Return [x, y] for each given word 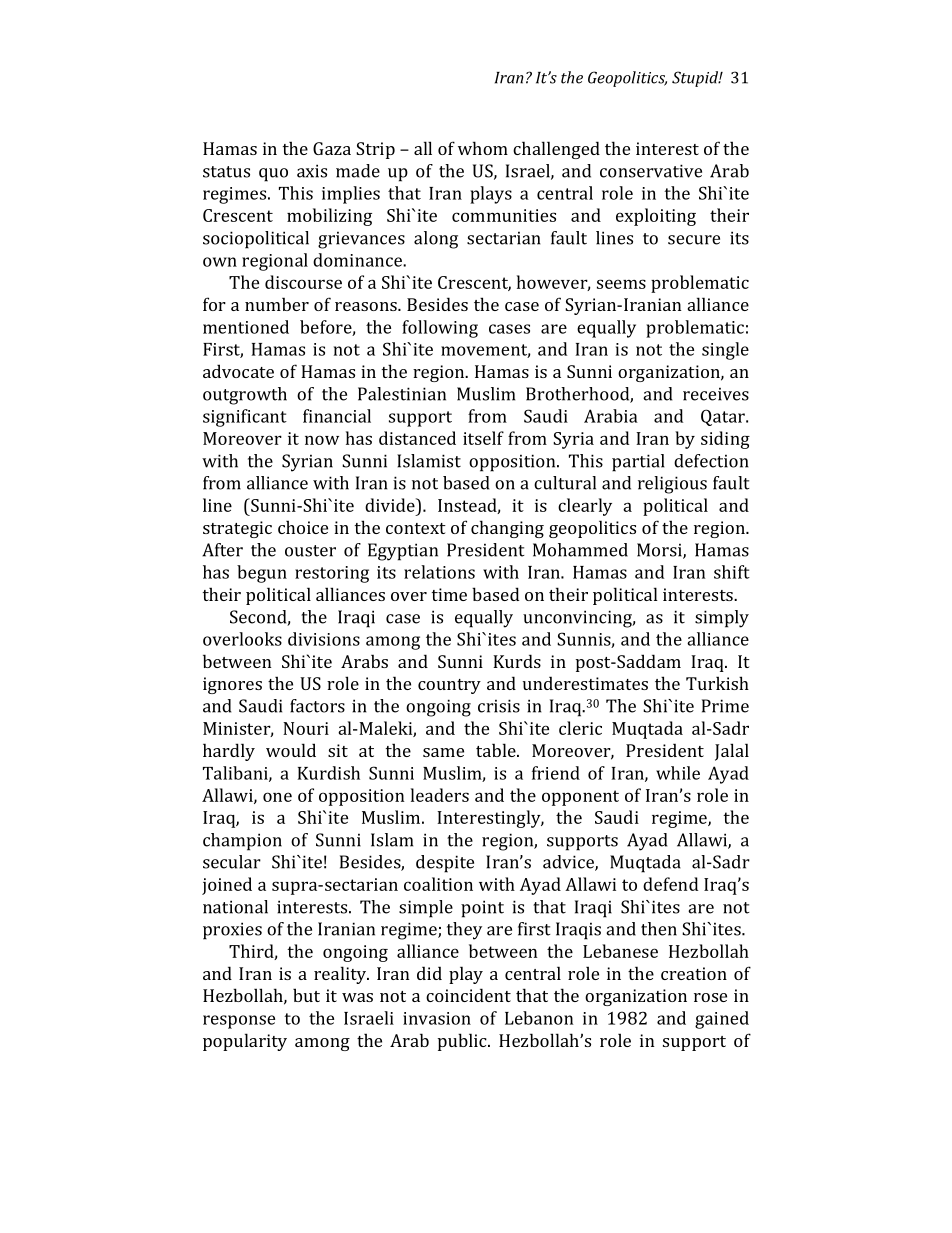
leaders [440, 795]
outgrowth [245, 396]
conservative [651, 171]
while [678, 773]
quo [273, 175]
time [449, 594]
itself [483, 438]
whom [483, 148]
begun [262, 574]
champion [242, 842]
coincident [468, 995]
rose [710, 997]
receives [716, 394]
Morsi [660, 551]
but [306, 995]
